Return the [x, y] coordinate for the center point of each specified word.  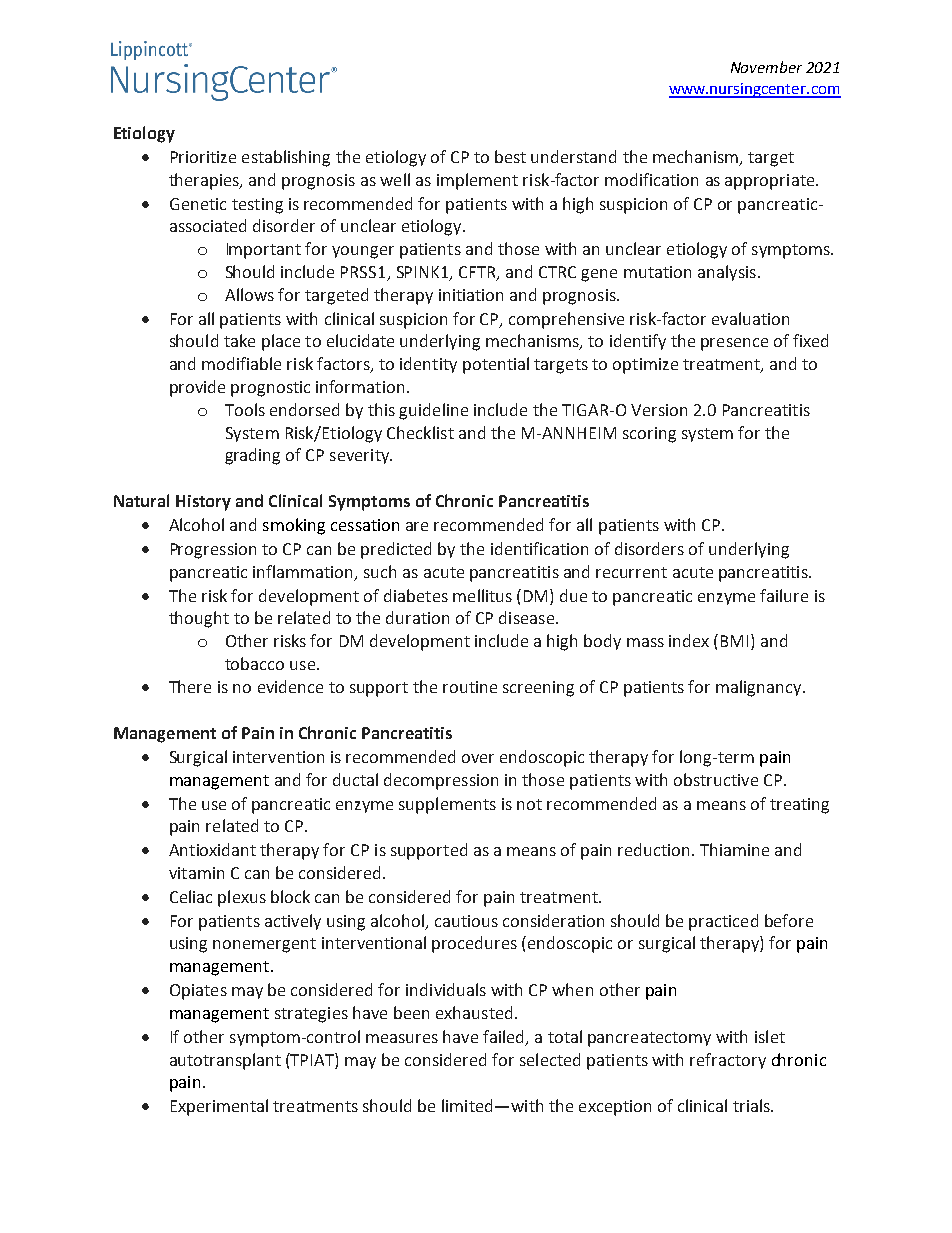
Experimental [219, 1107]
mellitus [482, 595]
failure [784, 595]
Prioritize [203, 157]
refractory [728, 1061]
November [766, 67]
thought [199, 619]
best [510, 156]
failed [505, 1037]
